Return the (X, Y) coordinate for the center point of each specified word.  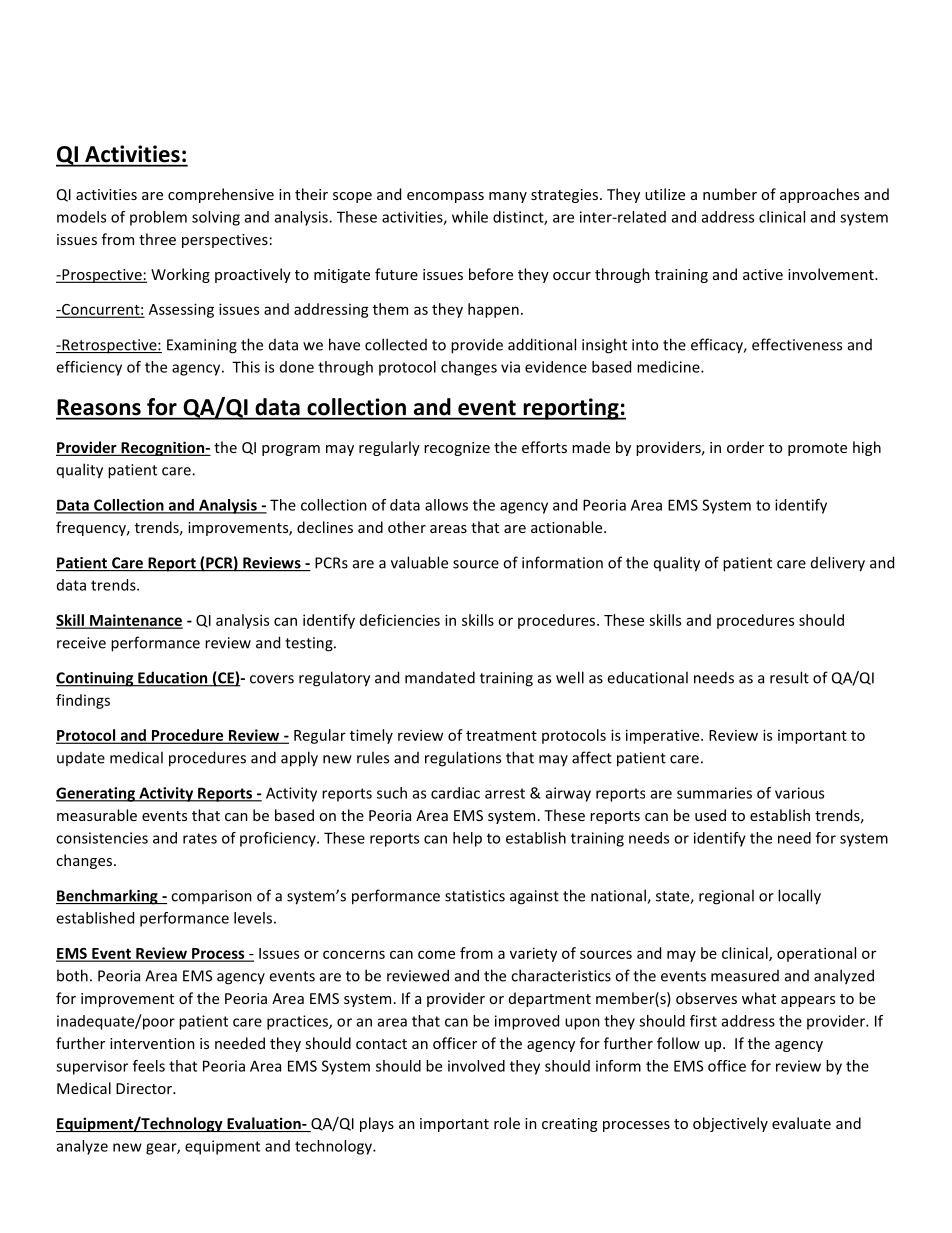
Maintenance (135, 621)
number (730, 194)
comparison (211, 897)
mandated (440, 677)
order (745, 447)
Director (145, 1088)
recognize (457, 449)
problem (158, 218)
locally (799, 897)
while (470, 217)
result (789, 677)
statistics (475, 896)
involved (476, 1066)
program (291, 450)
